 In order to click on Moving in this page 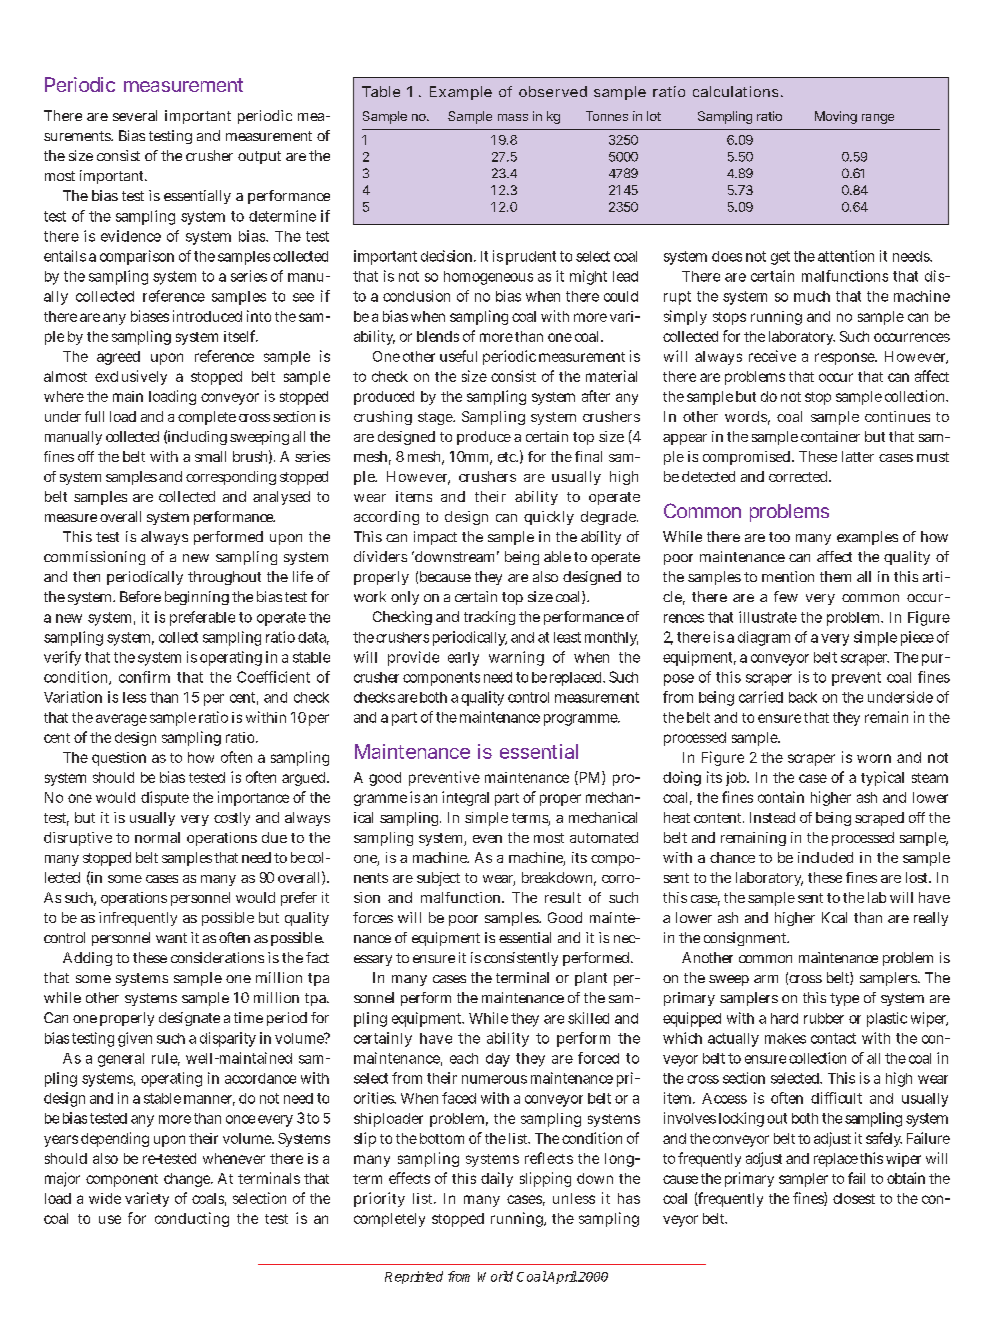, I will do `click(836, 117)`.
